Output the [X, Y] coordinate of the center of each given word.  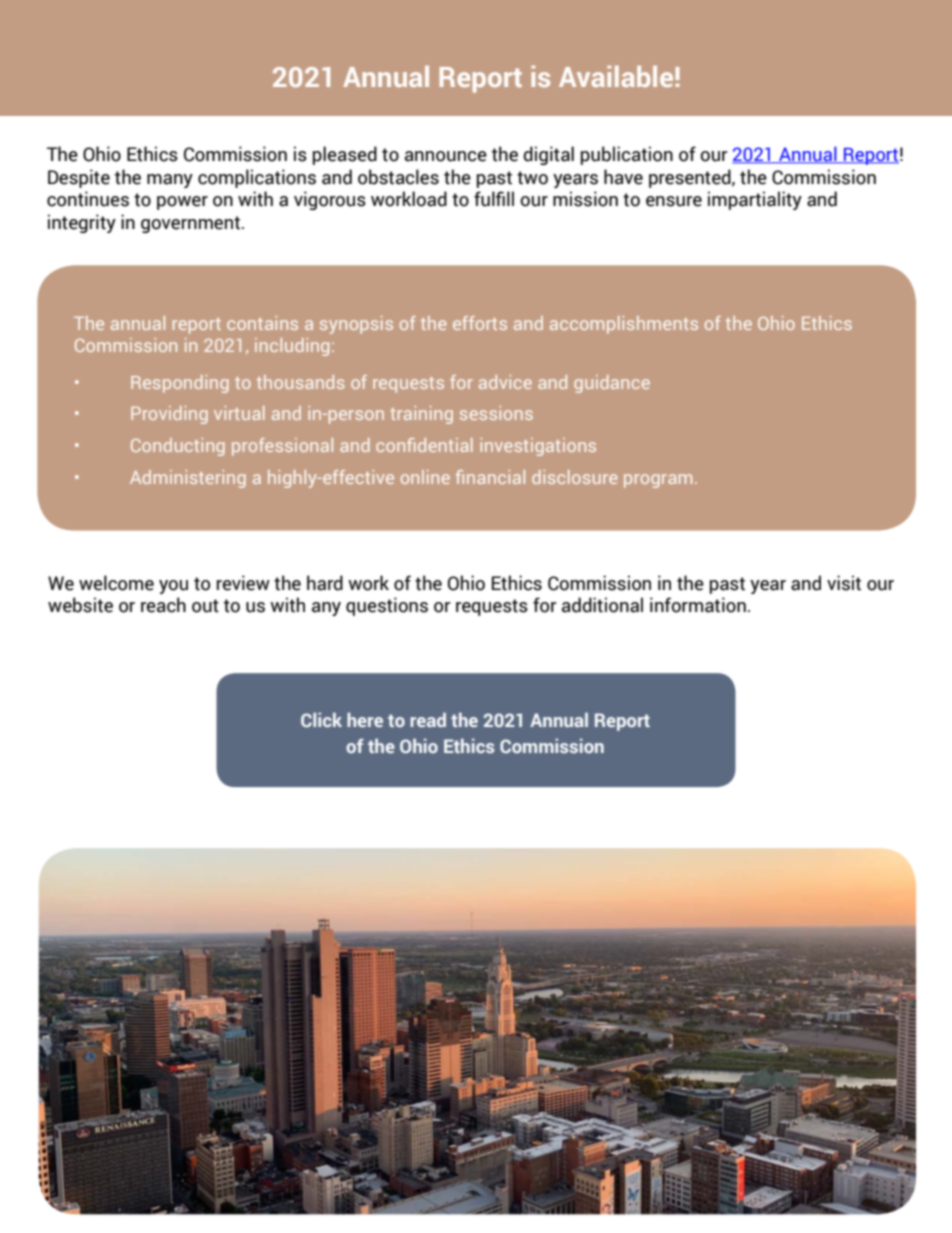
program [658, 481]
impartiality [755, 200]
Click [321, 719]
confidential [424, 445]
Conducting [178, 447]
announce [446, 156]
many [170, 181]
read [428, 719]
